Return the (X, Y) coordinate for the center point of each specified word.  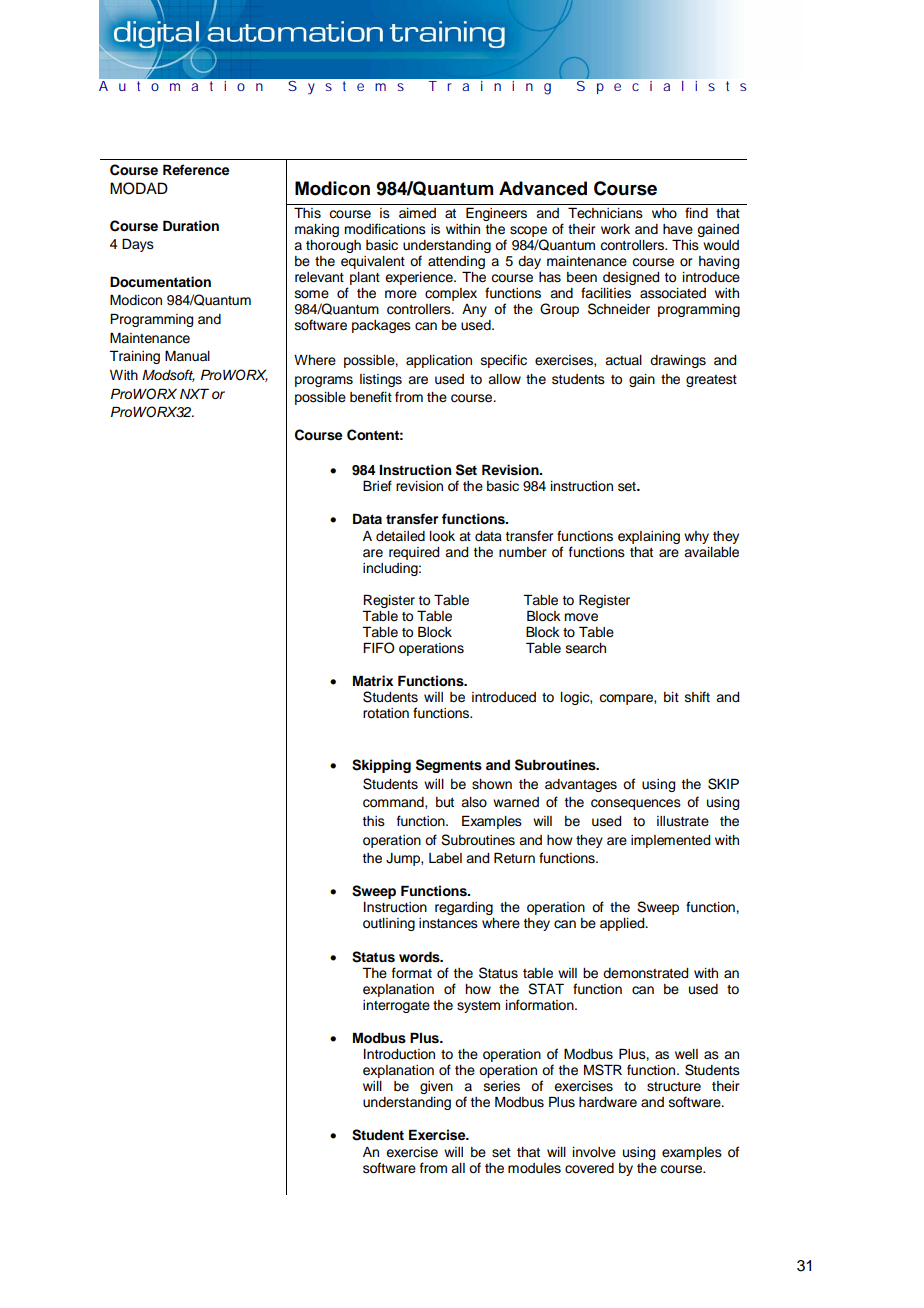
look (442, 536)
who (664, 213)
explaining (649, 537)
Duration (191, 226)
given (436, 1087)
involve (594, 1152)
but (445, 802)
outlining (389, 924)
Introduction (399, 1054)
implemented (670, 841)
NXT (194, 393)
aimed (417, 213)
